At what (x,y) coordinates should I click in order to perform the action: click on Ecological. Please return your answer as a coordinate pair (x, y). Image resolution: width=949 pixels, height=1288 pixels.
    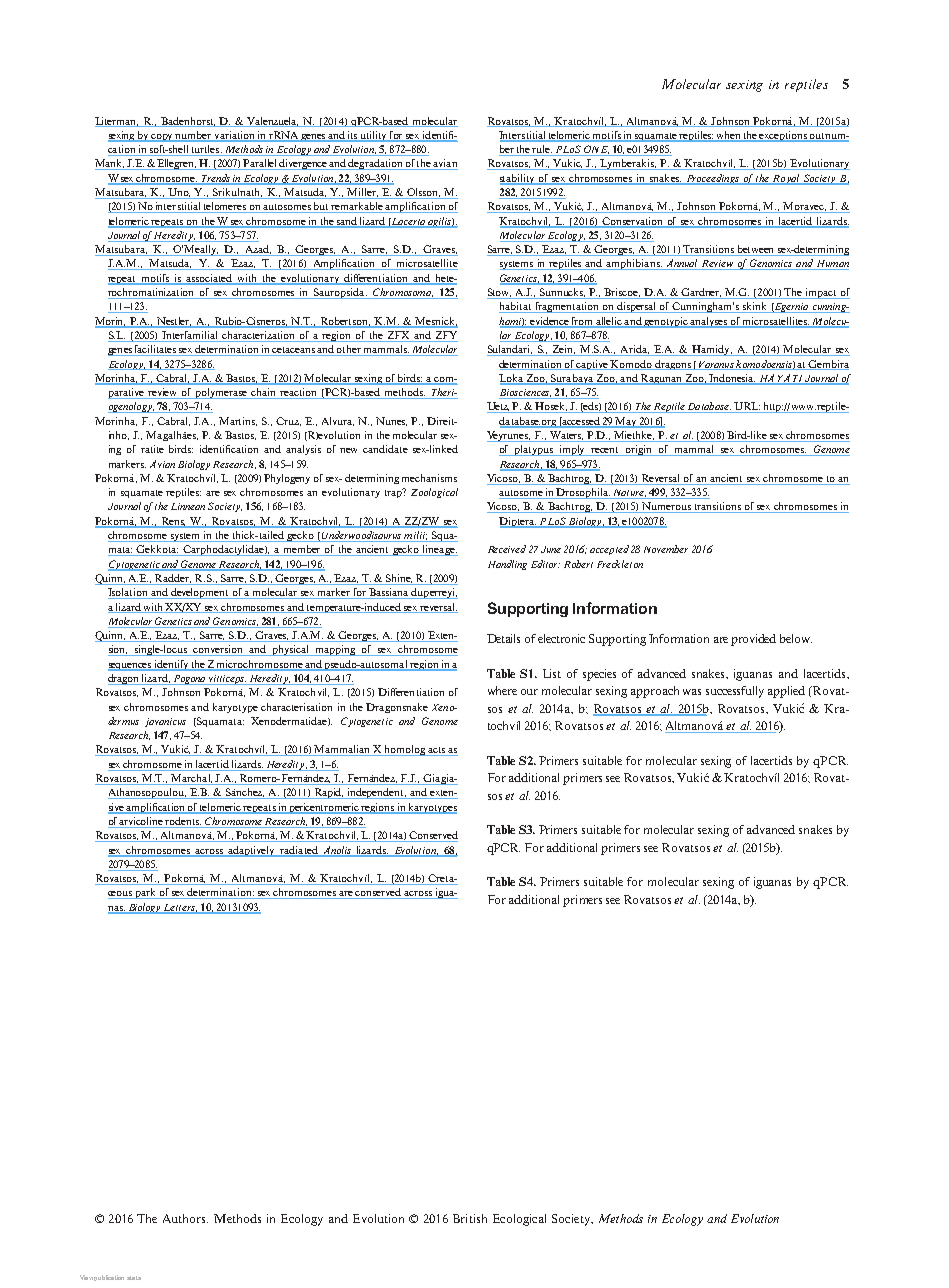
    Looking at the image, I should click on (519, 1220).
